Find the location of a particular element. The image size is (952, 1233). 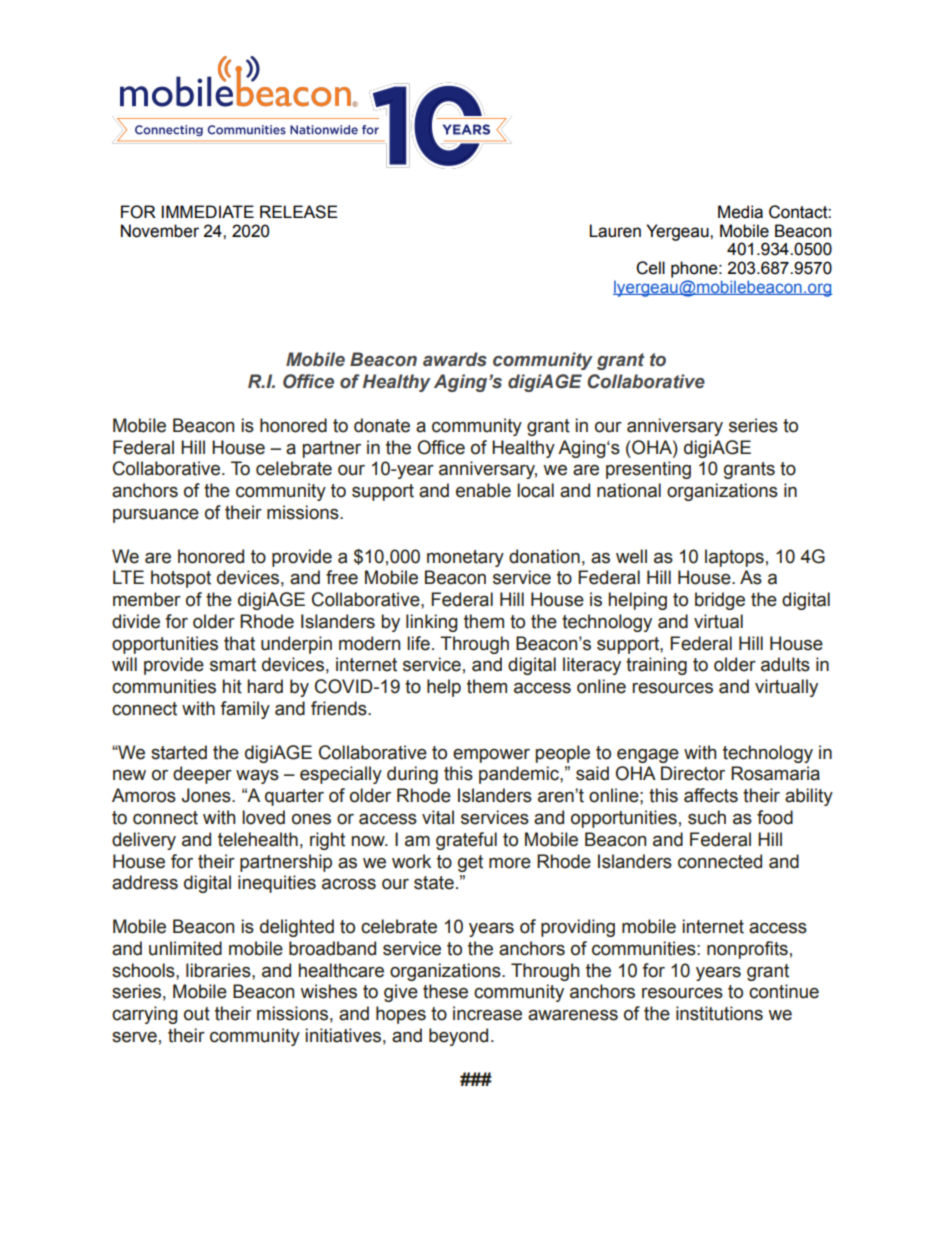

out is located at coordinates (197, 1014).
